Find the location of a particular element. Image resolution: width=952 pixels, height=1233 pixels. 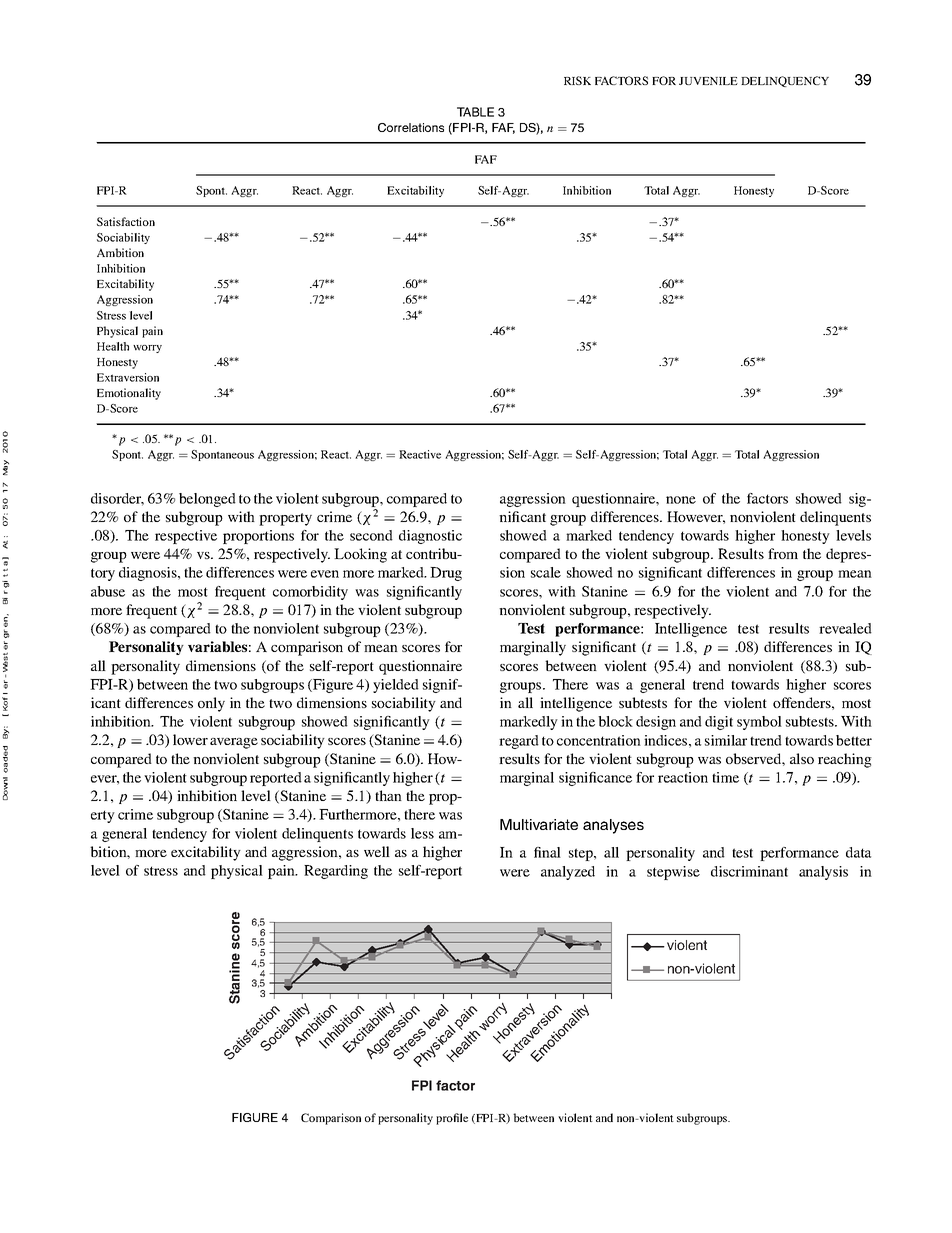

discriminant is located at coordinates (749, 871).
